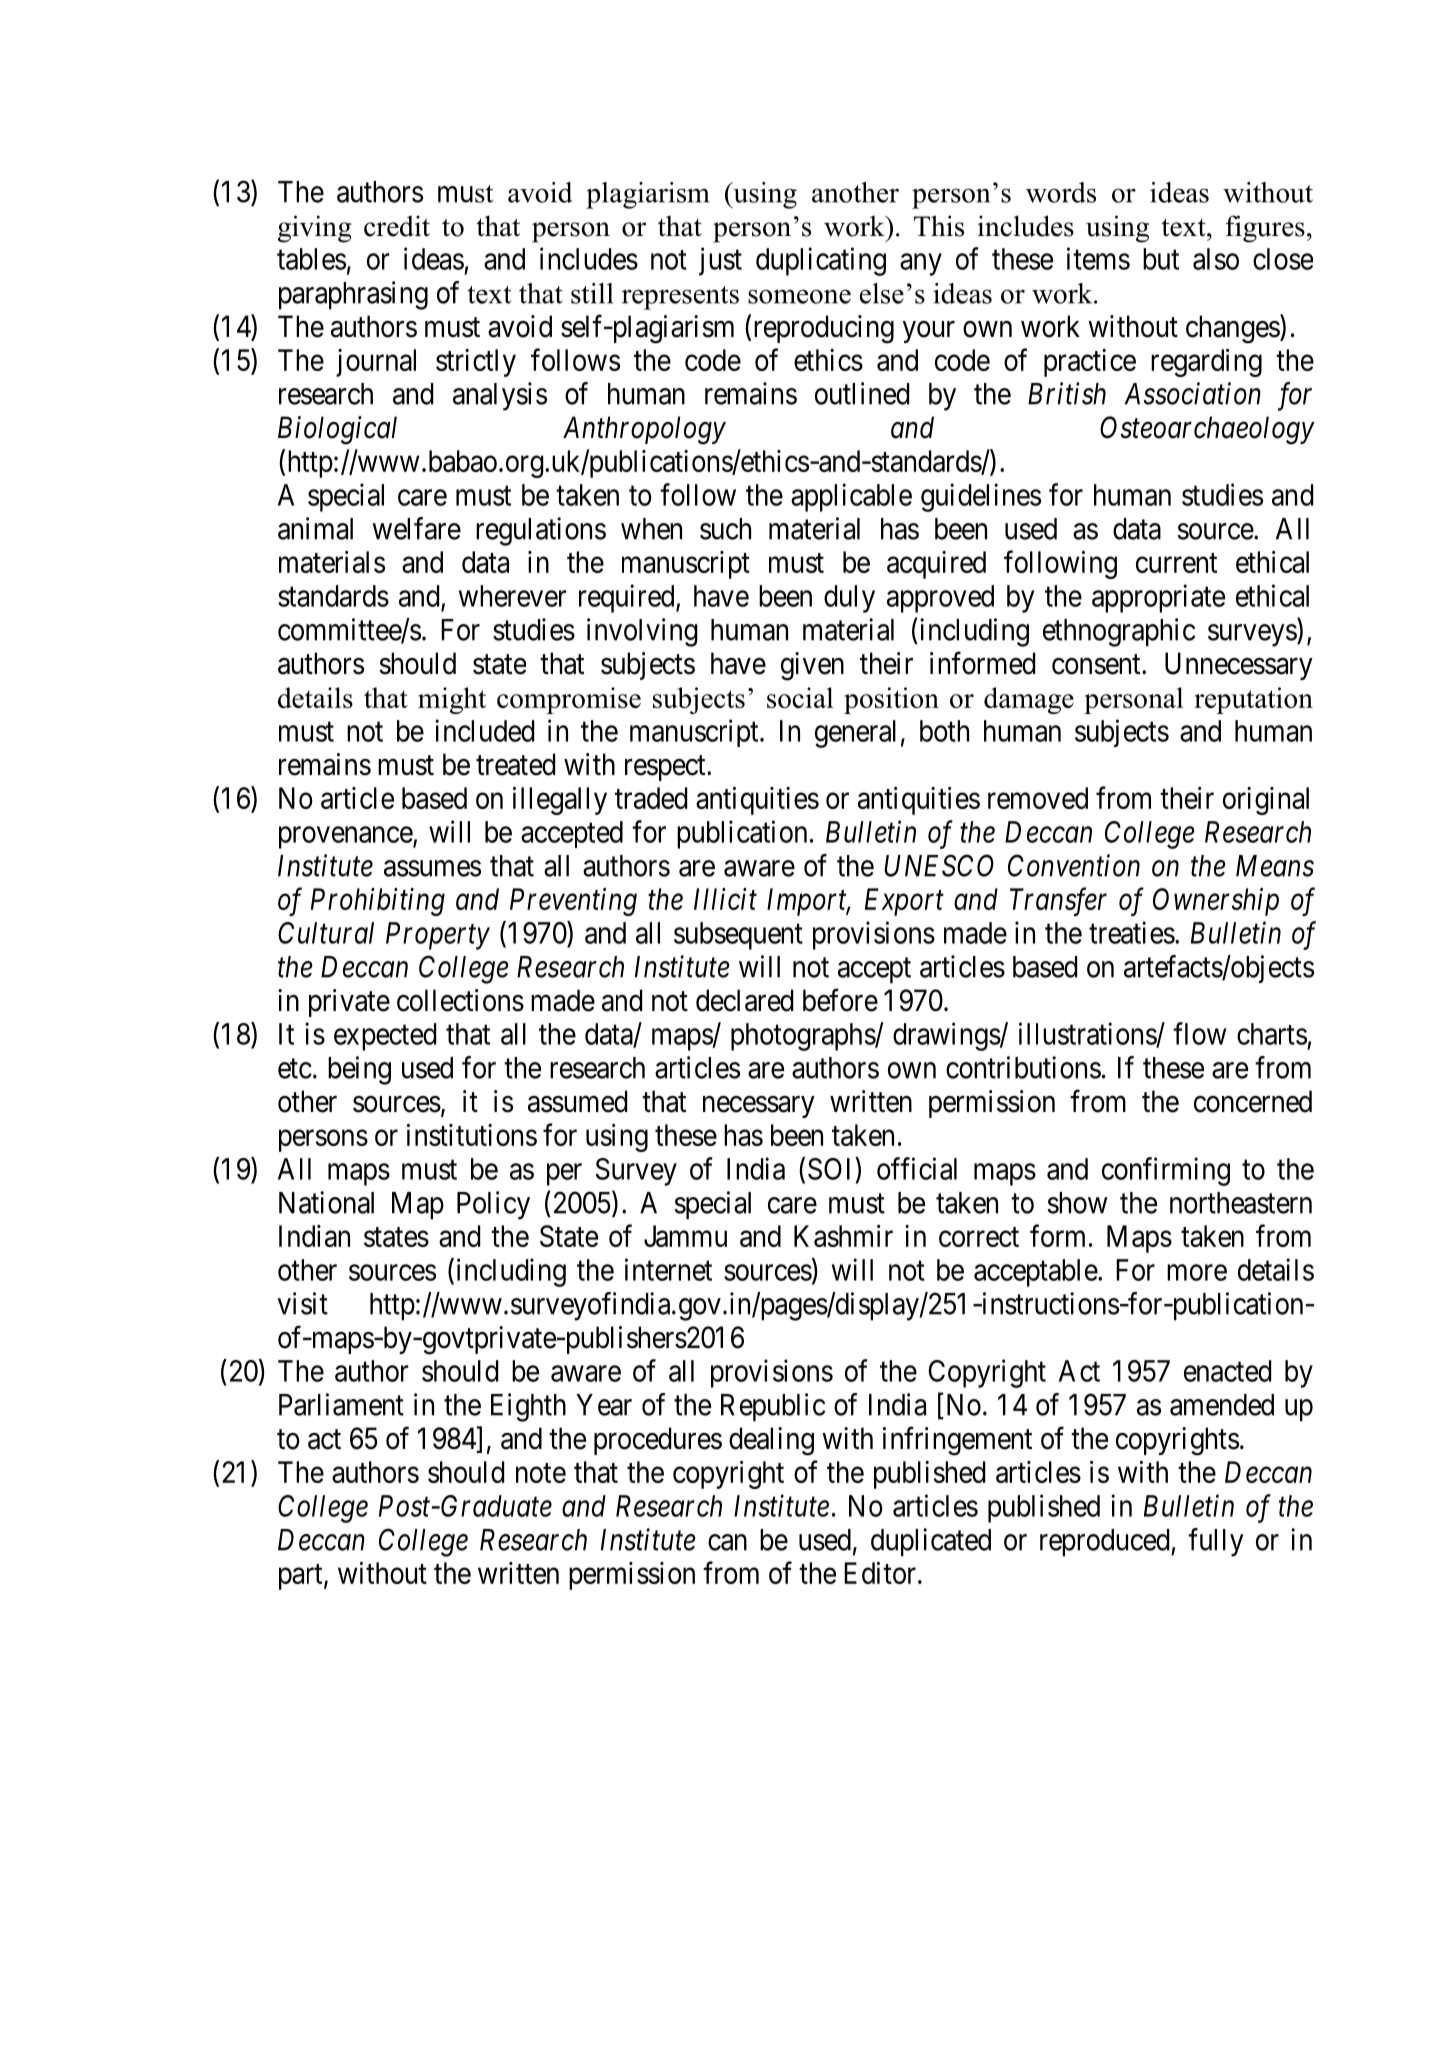 The image size is (1454, 2055). I want to click on credit, so click(397, 226).
